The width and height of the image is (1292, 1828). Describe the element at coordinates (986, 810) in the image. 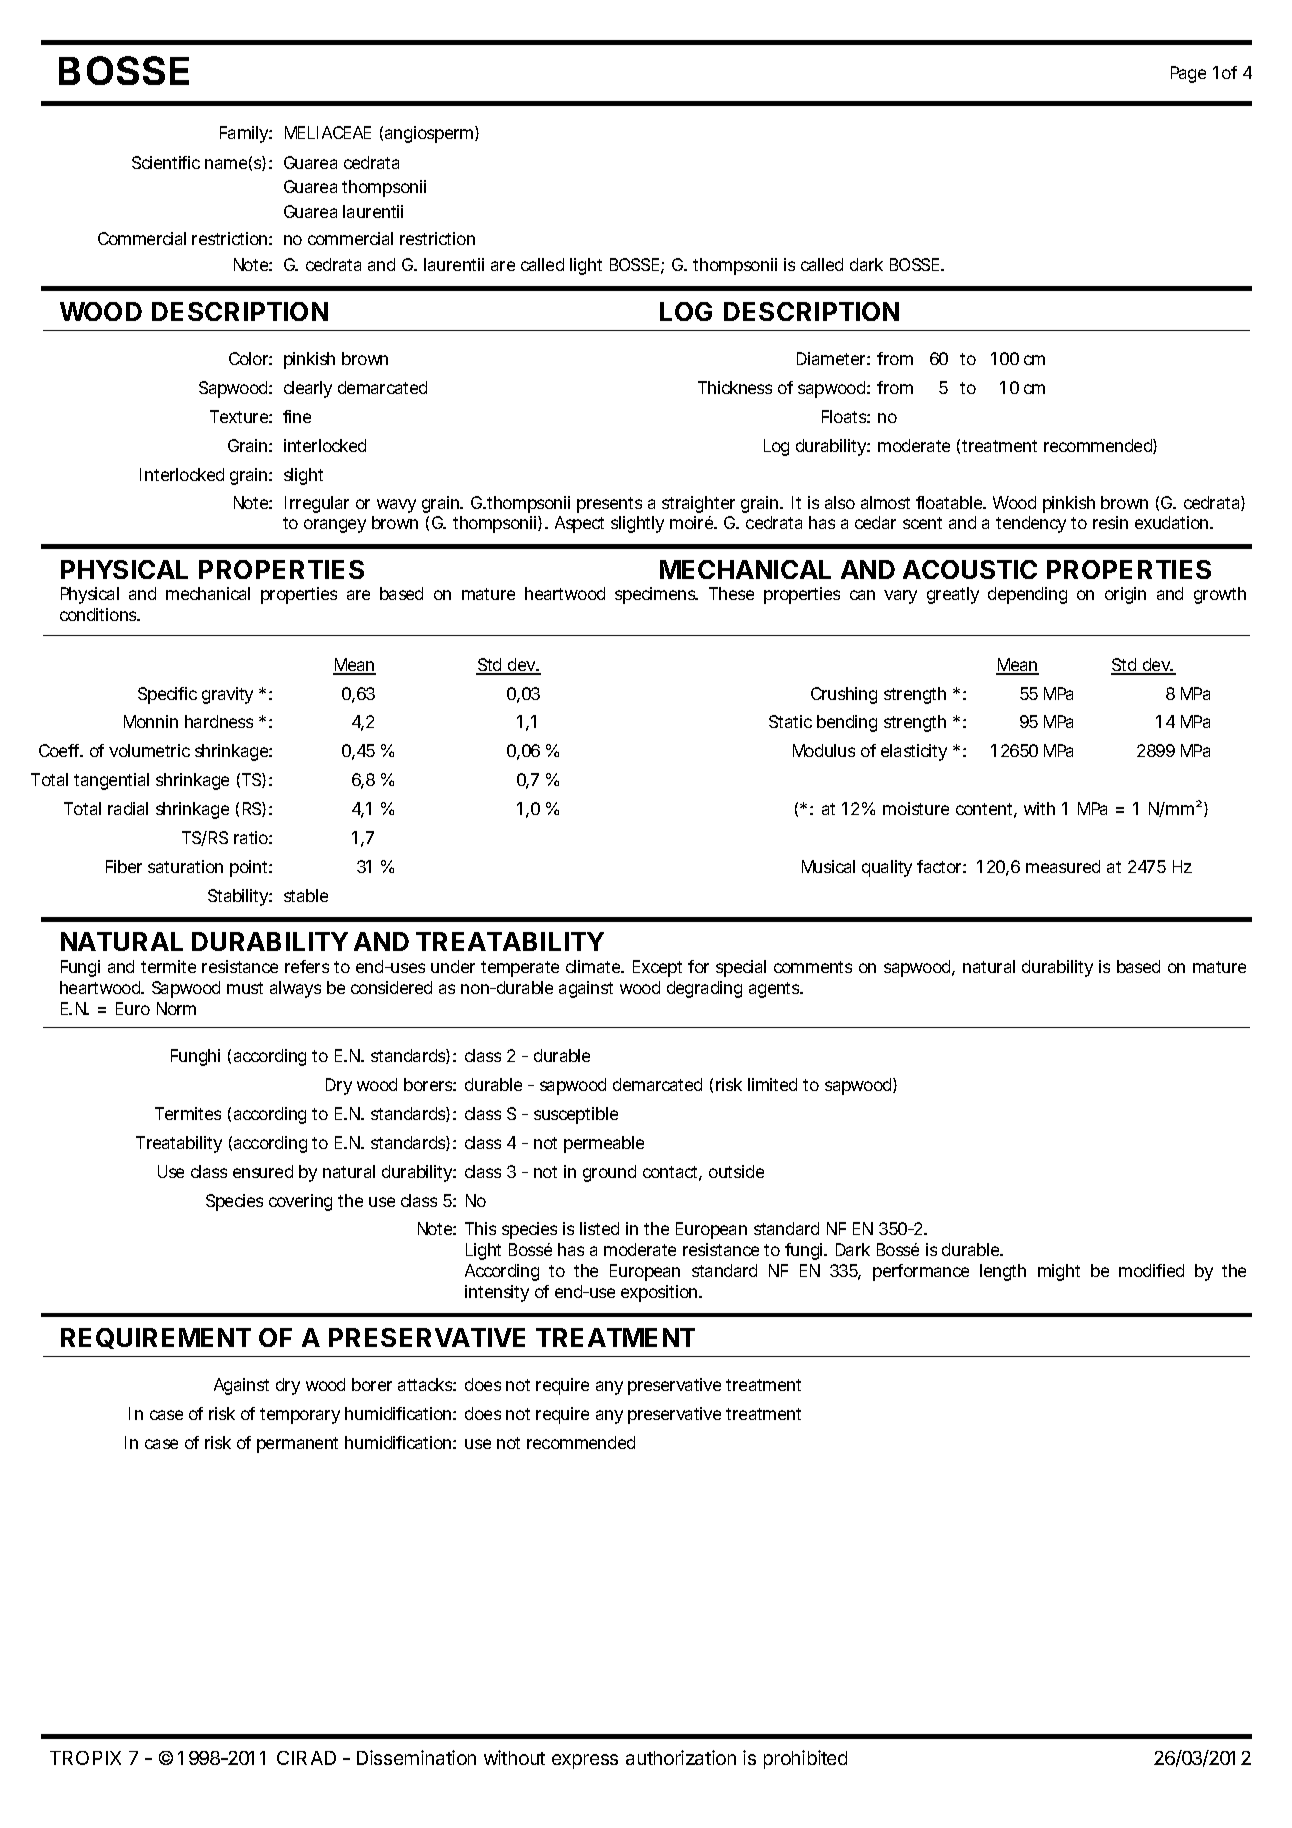

I see `content` at that location.
